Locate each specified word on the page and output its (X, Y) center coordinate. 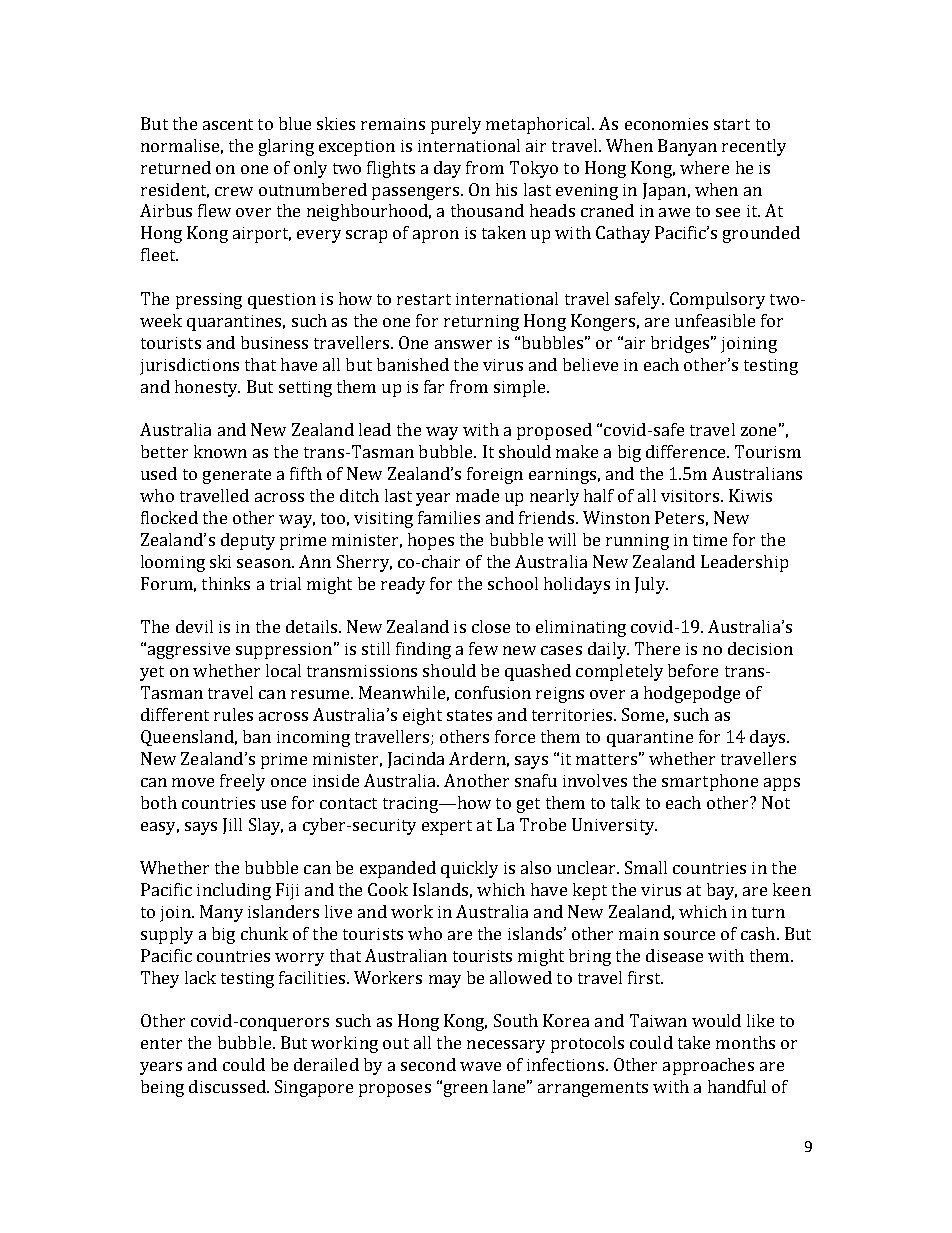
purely (456, 125)
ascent (228, 124)
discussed (228, 1086)
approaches (708, 1066)
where (704, 167)
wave (480, 1066)
